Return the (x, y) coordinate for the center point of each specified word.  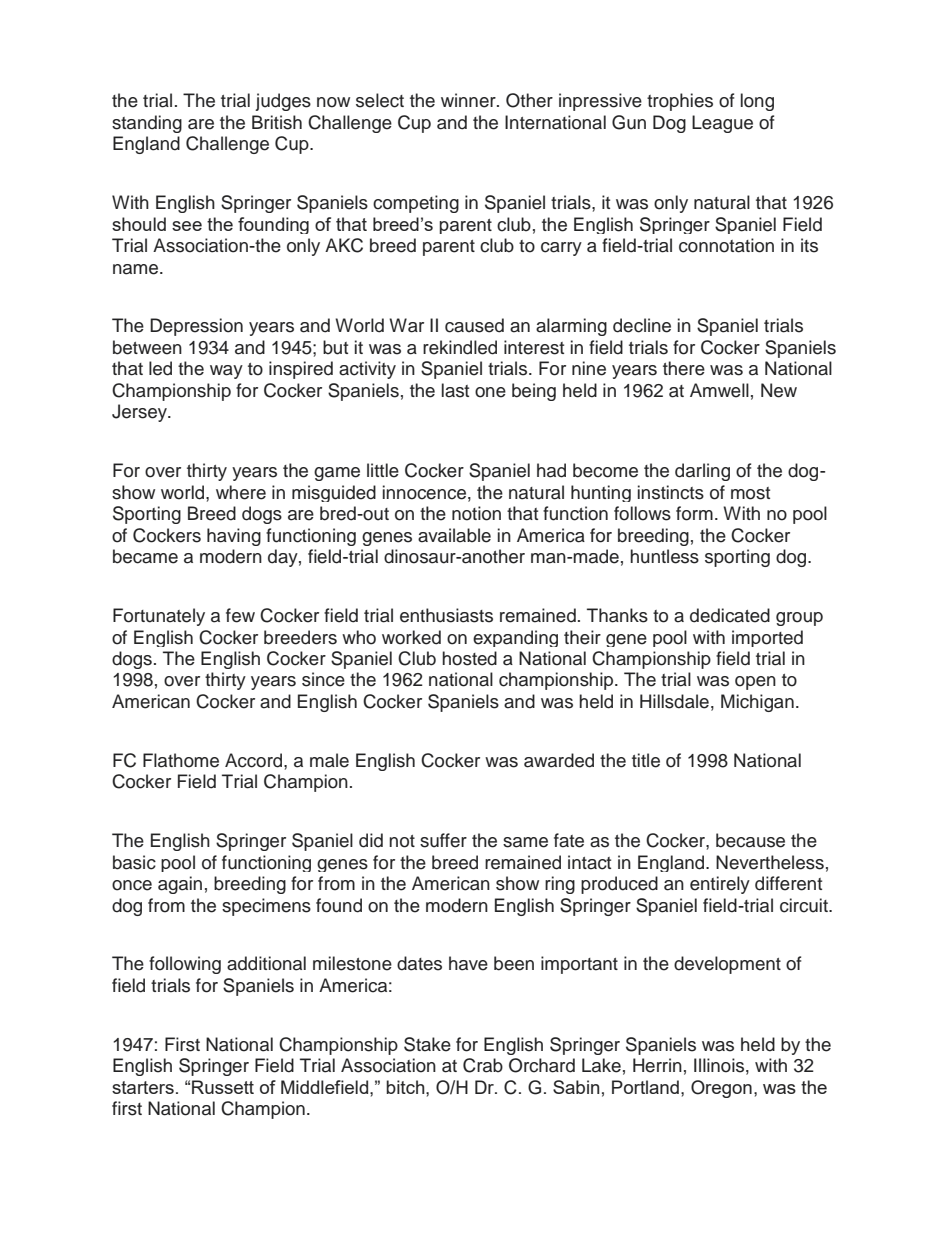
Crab (483, 1065)
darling (702, 472)
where (241, 492)
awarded (559, 760)
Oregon (721, 1089)
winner (469, 100)
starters (143, 1087)
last (455, 390)
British (277, 122)
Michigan (757, 703)
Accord (255, 760)
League (722, 124)
